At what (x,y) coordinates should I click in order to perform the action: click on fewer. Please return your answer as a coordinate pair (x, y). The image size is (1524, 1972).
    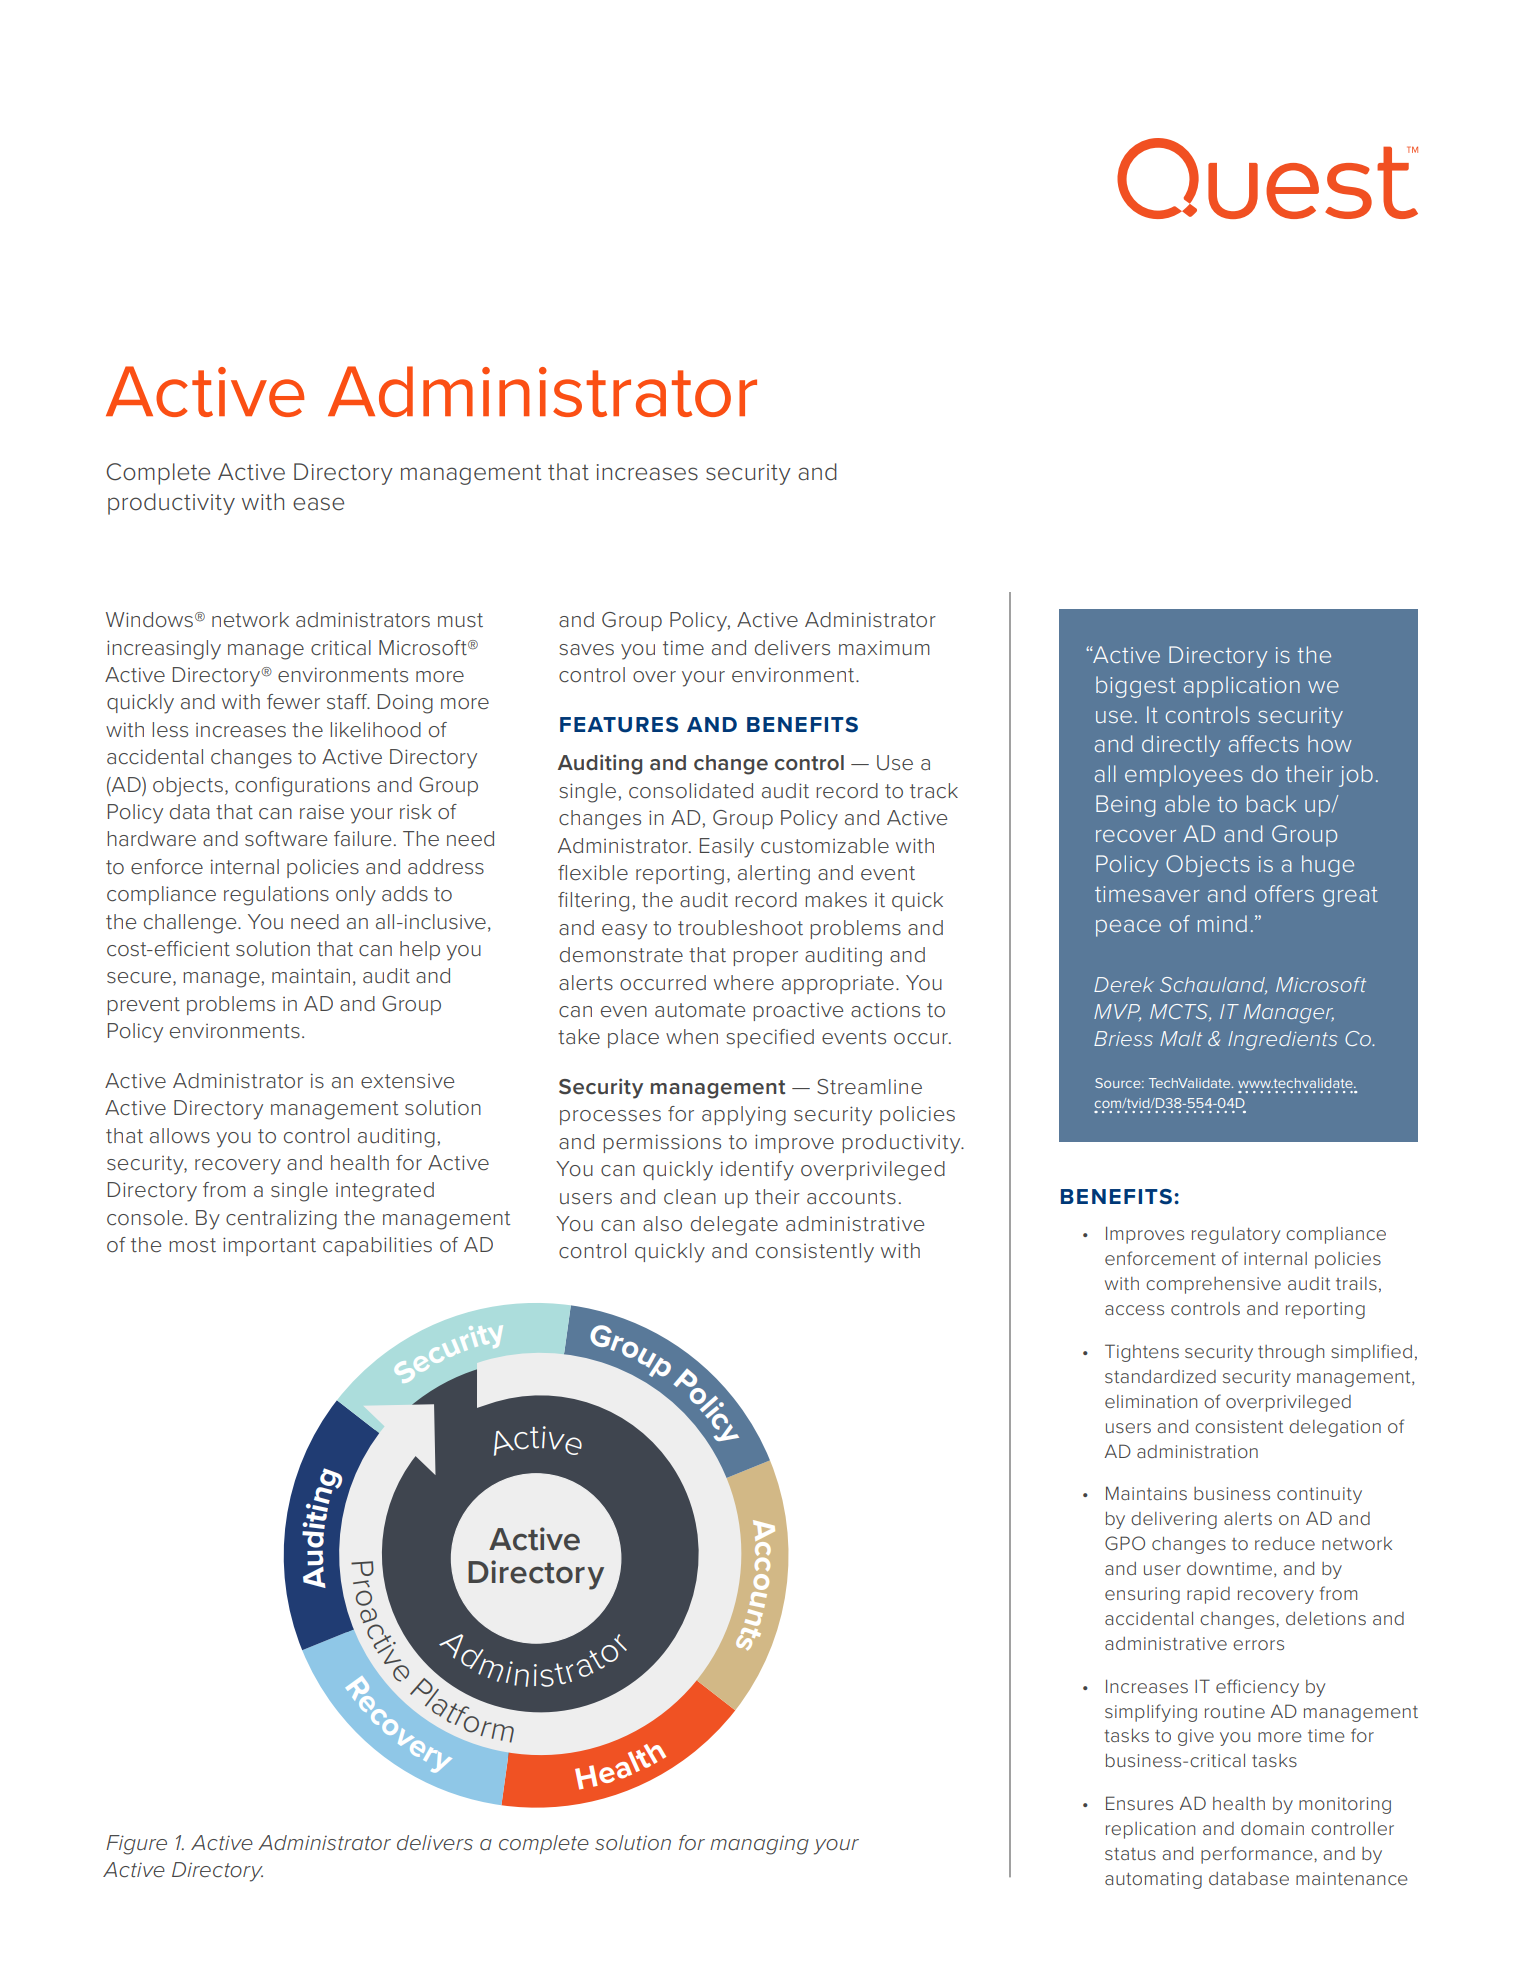
    Looking at the image, I should click on (293, 702).
